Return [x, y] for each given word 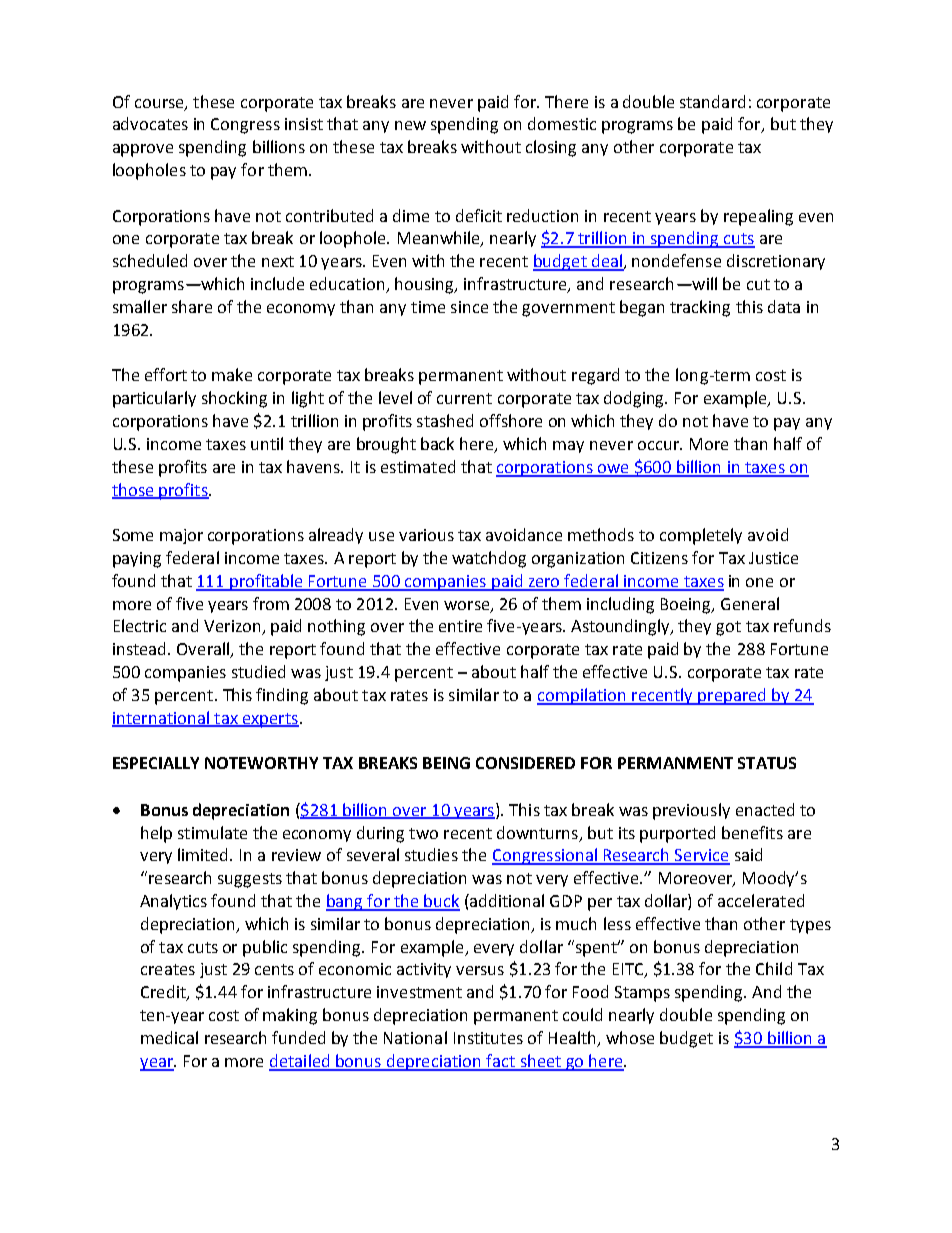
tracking [700, 308]
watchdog [489, 559]
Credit [164, 993]
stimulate [212, 832]
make [232, 374]
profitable [266, 582]
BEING [446, 763]
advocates [150, 123]
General [750, 603]
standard [712, 101]
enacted [765, 809]
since [469, 307]
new [410, 125]
